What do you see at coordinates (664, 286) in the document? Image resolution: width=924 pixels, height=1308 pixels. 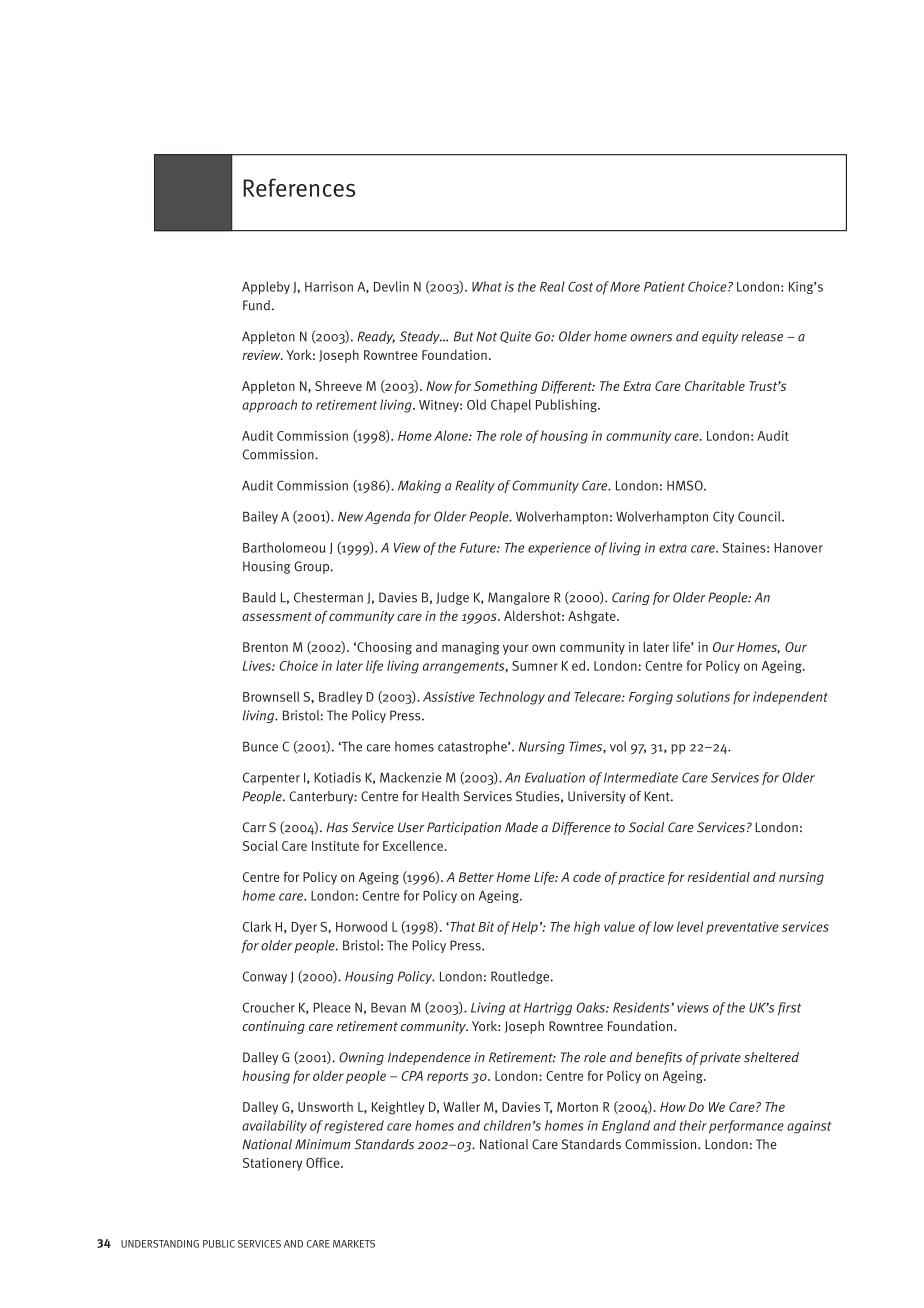 I see `Patient` at bounding box center [664, 286].
